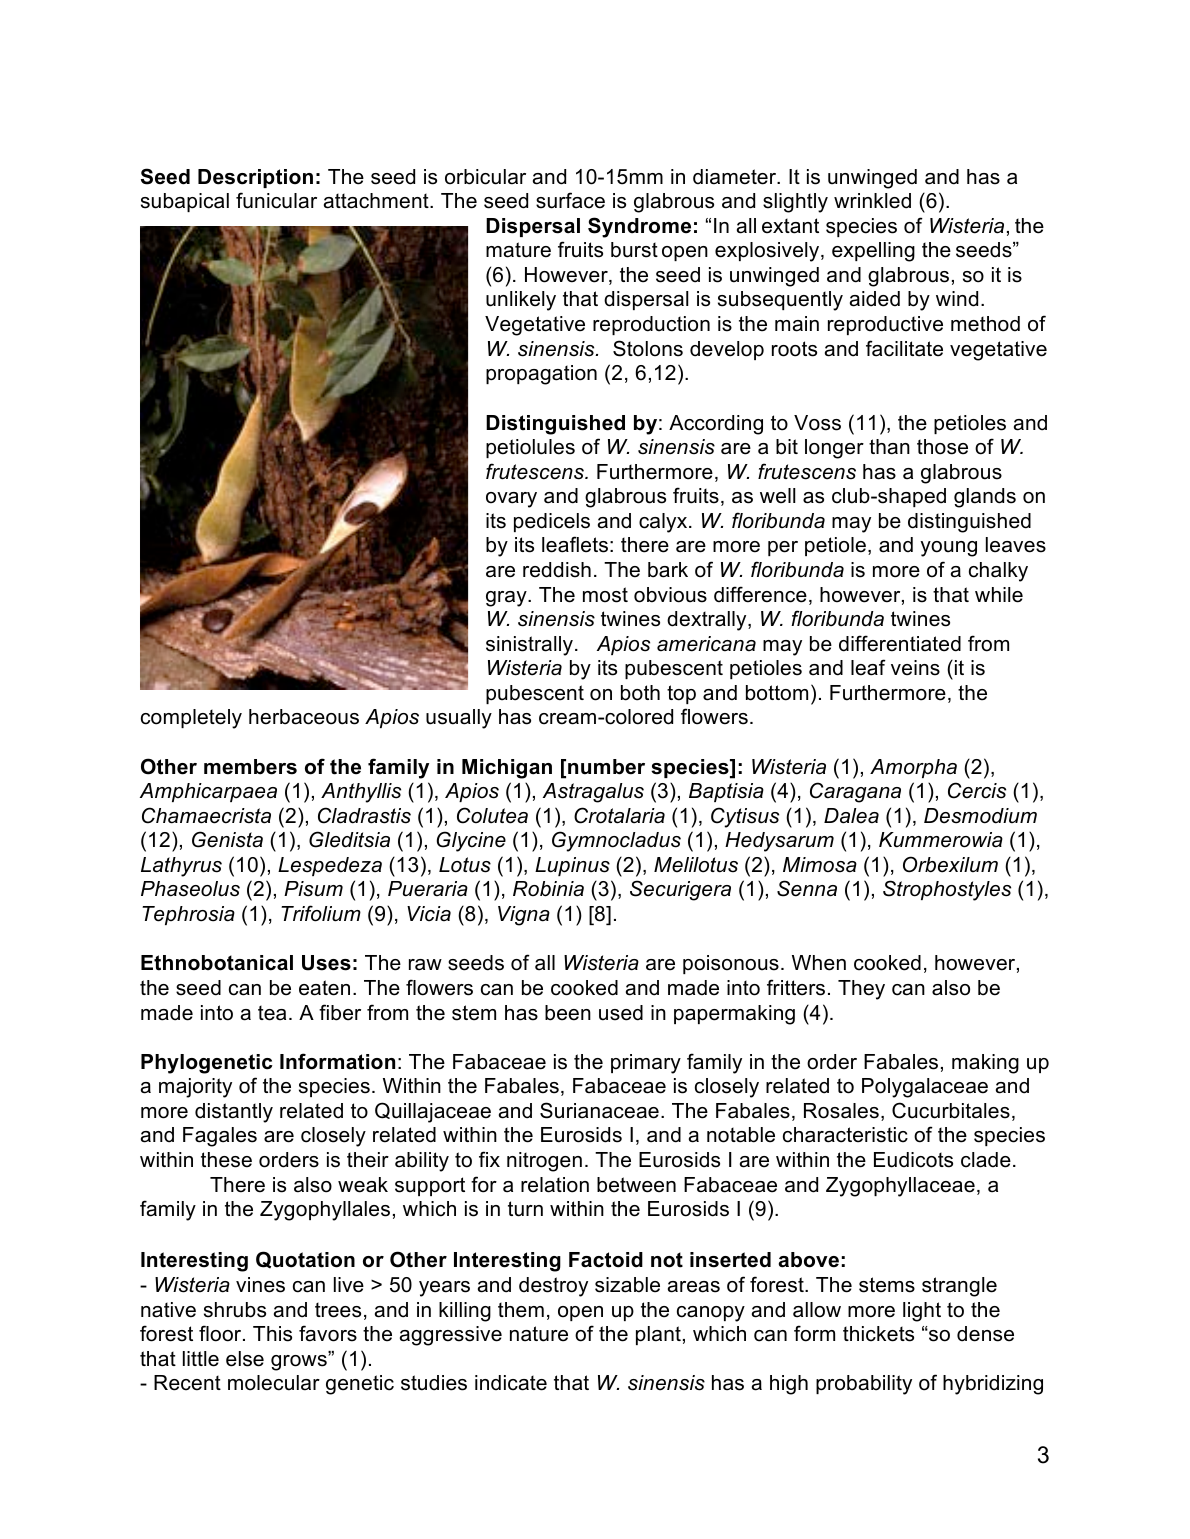 Image resolution: width=1190 pixels, height=1539 pixels. Describe the element at coordinates (272, 1334) in the screenshot. I see `This` at that location.
